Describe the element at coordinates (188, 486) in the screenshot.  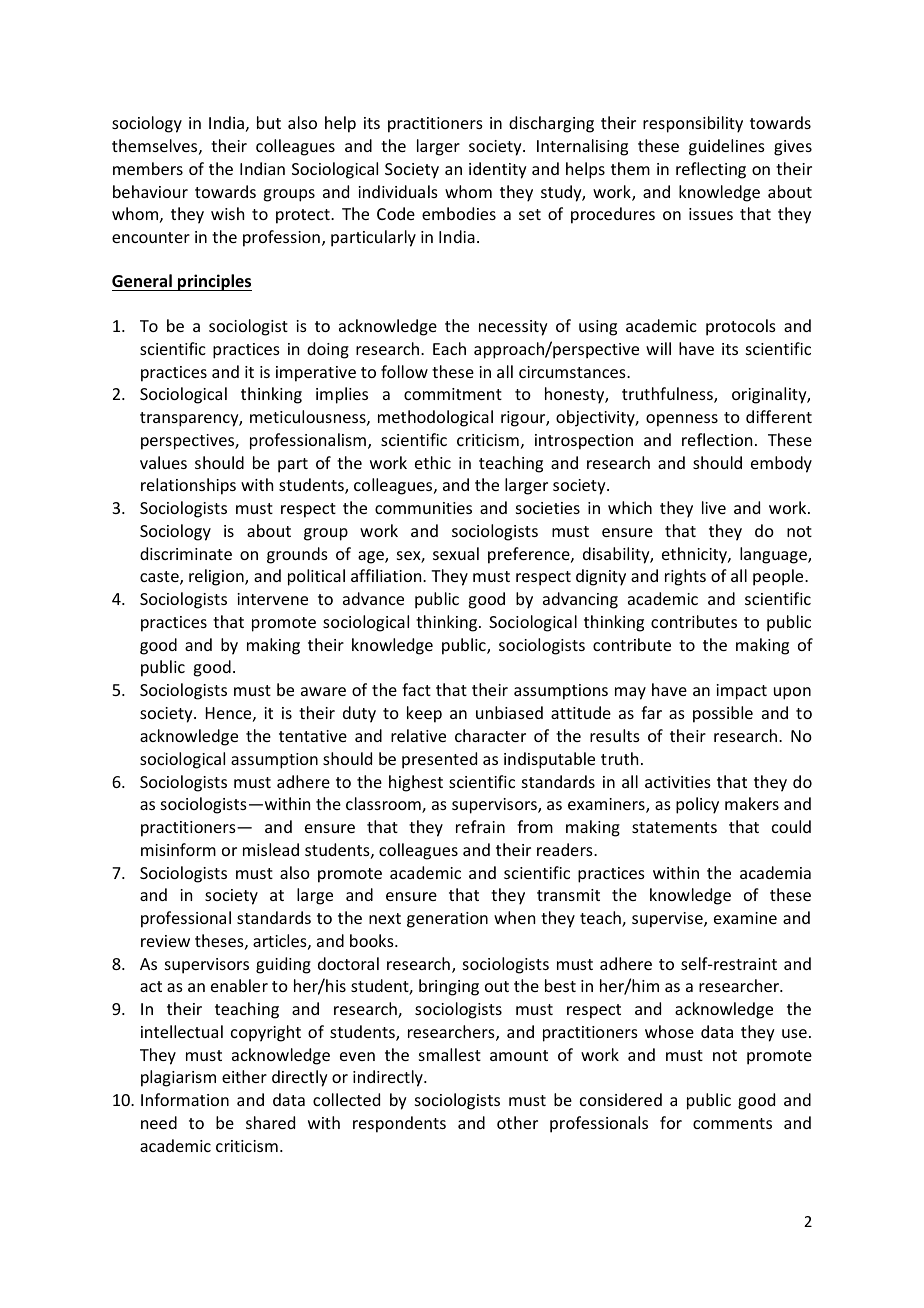
I see `relationships` at that location.
